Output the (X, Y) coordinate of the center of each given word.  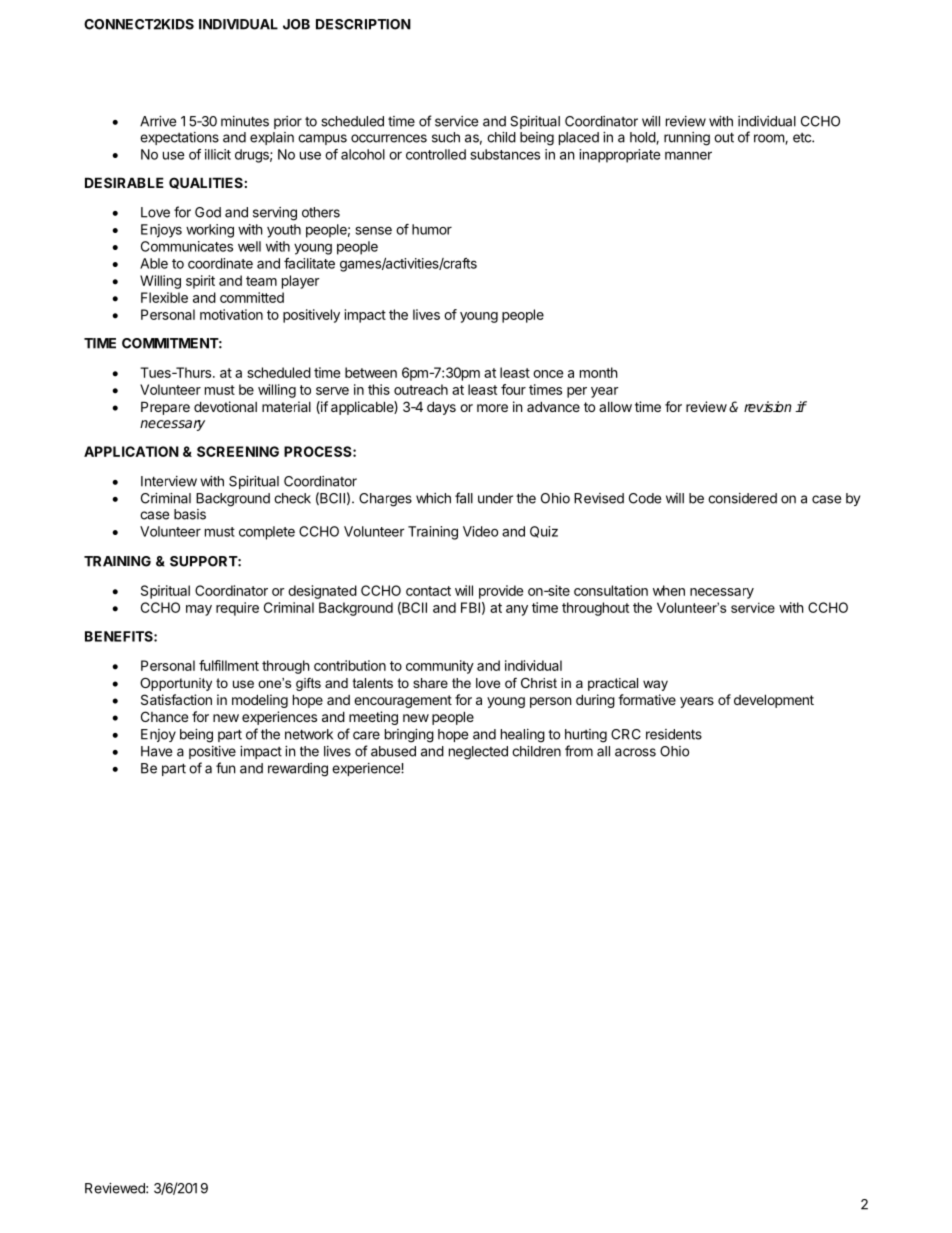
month (599, 372)
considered (742, 498)
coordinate (220, 263)
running (687, 139)
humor (432, 229)
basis (190, 514)
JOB (296, 24)
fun (225, 768)
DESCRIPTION (363, 24)
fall (464, 498)
